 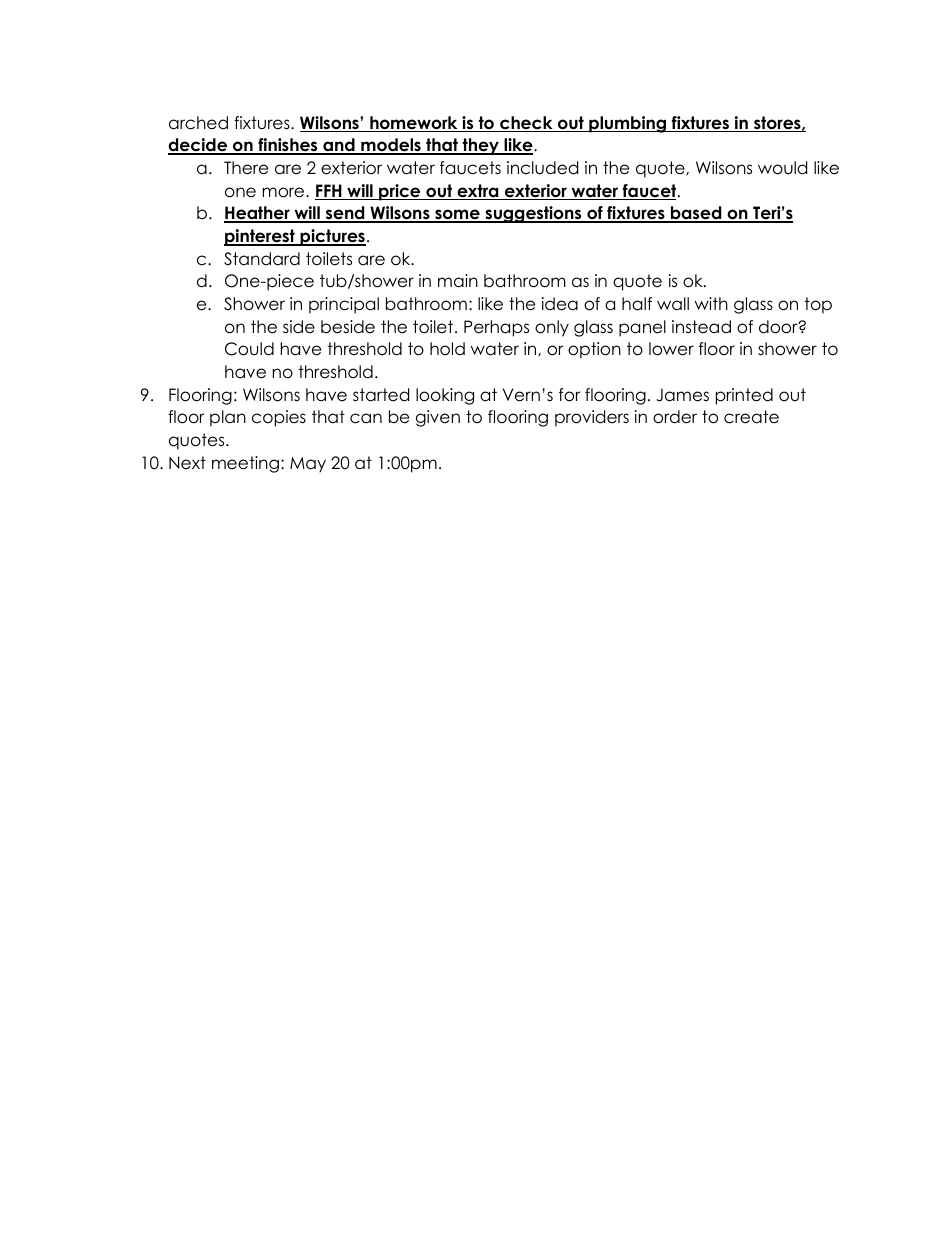 What do you see at coordinates (458, 281) in the page?
I see `main` at bounding box center [458, 281].
